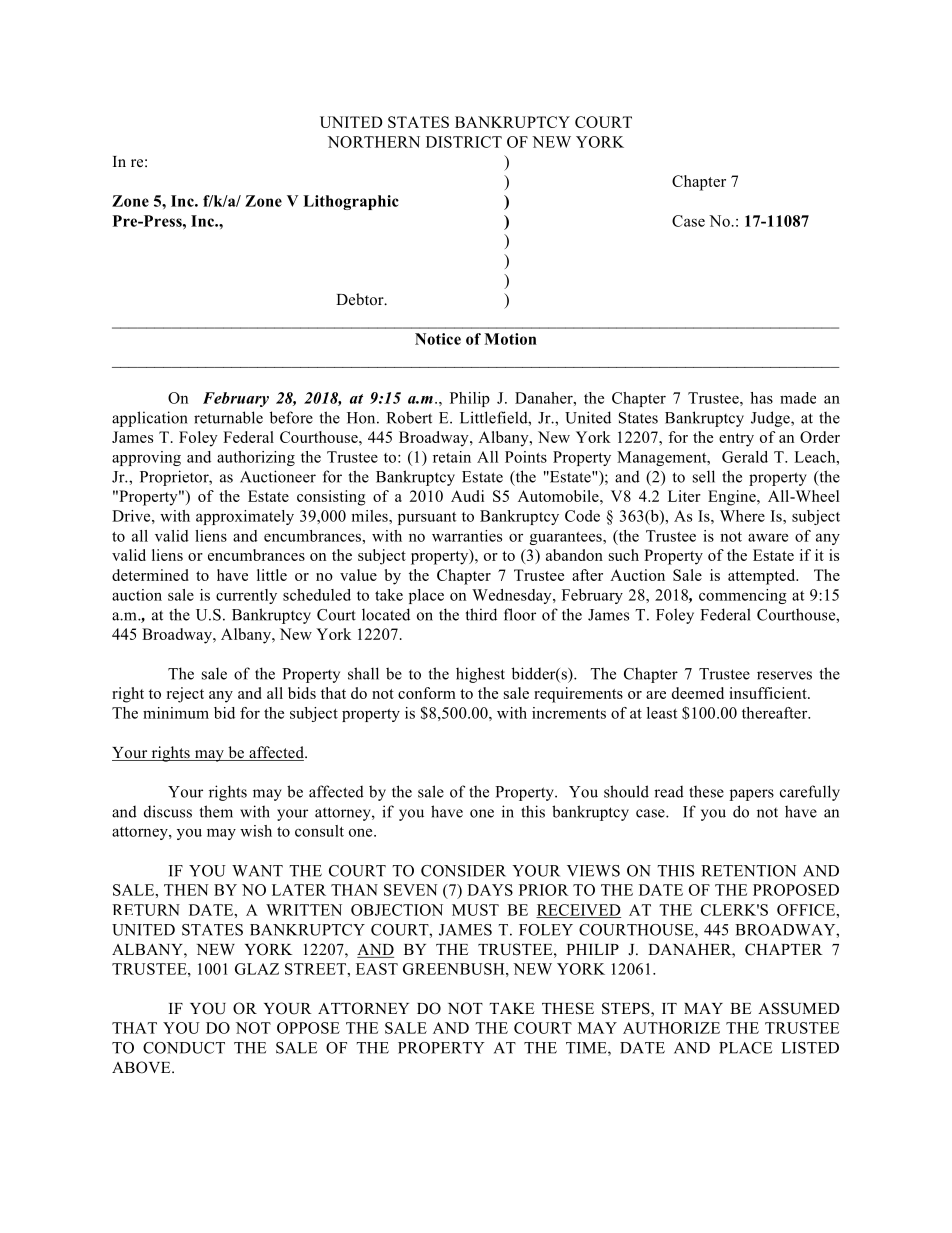 The width and height of the screenshot is (952, 1233). What do you see at coordinates (463, 871) in the screenshot?
I see `CONSIDER` at bounding box center [463, 871].
